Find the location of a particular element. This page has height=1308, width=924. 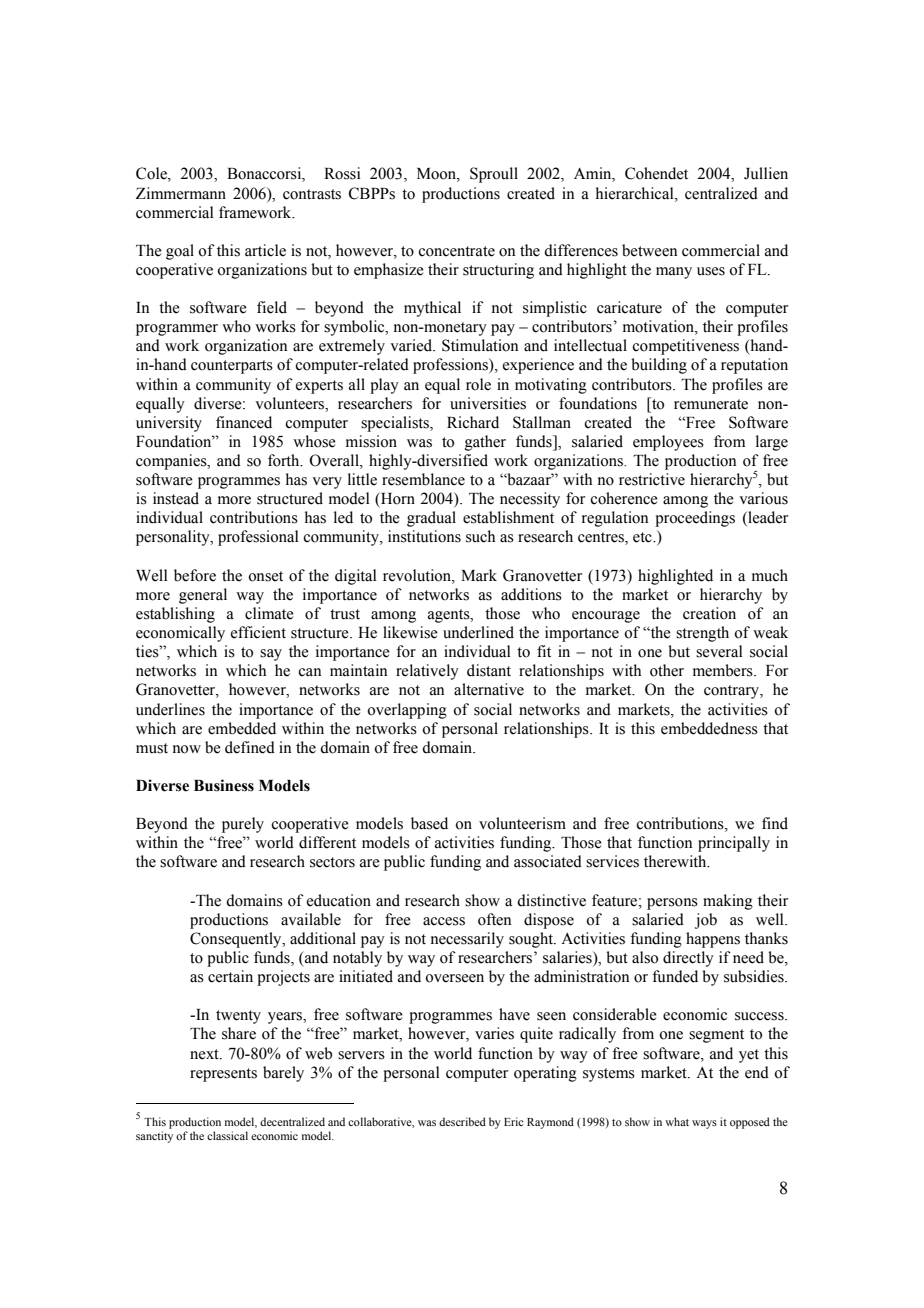

Zimmermann is located at coordinates (181, 193).
